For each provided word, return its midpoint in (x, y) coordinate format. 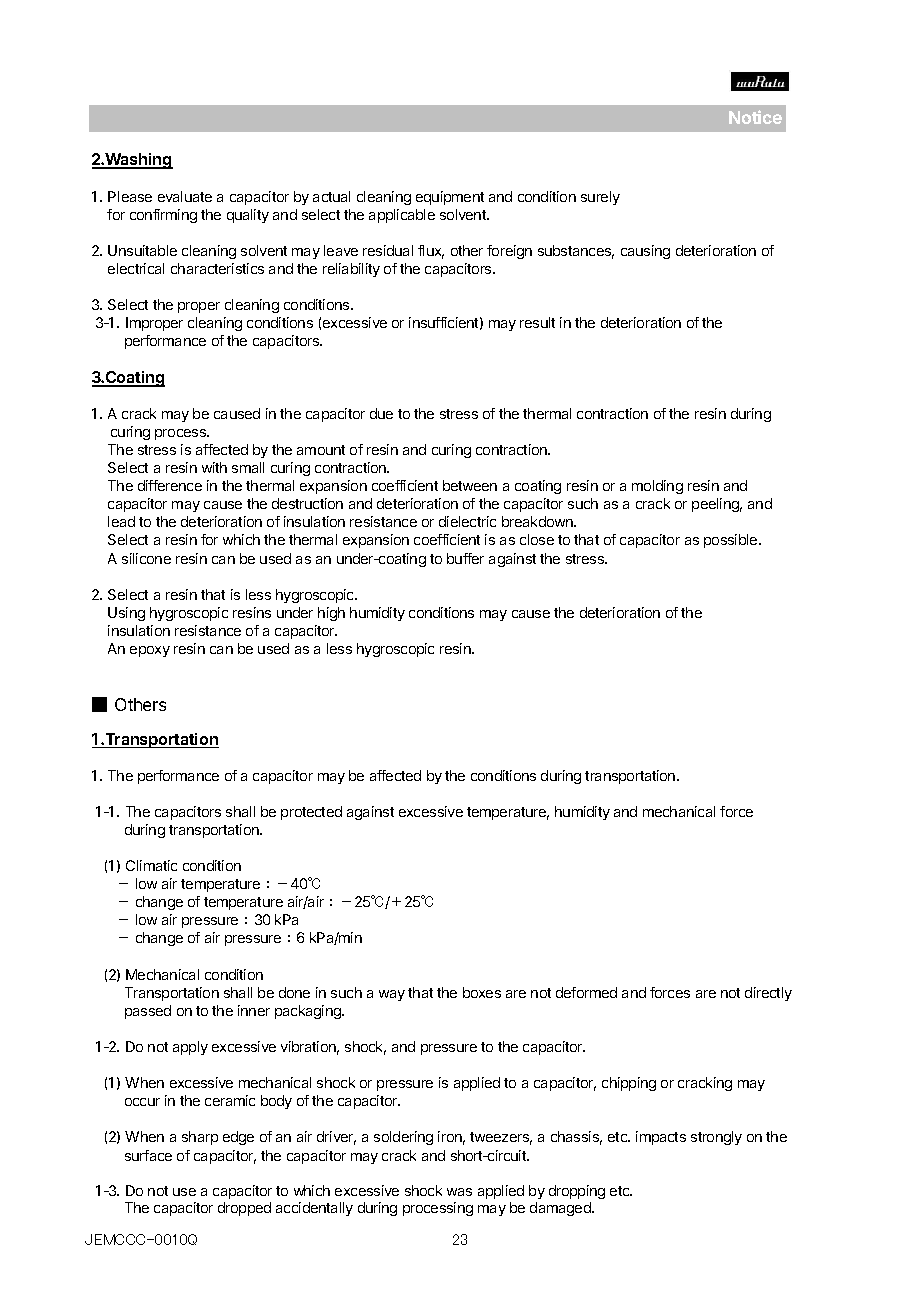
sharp (200, 1138)
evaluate (185, 196)
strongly (716, 1138)
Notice (755, 117)
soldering (403, 1138)
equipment (450, 198)
